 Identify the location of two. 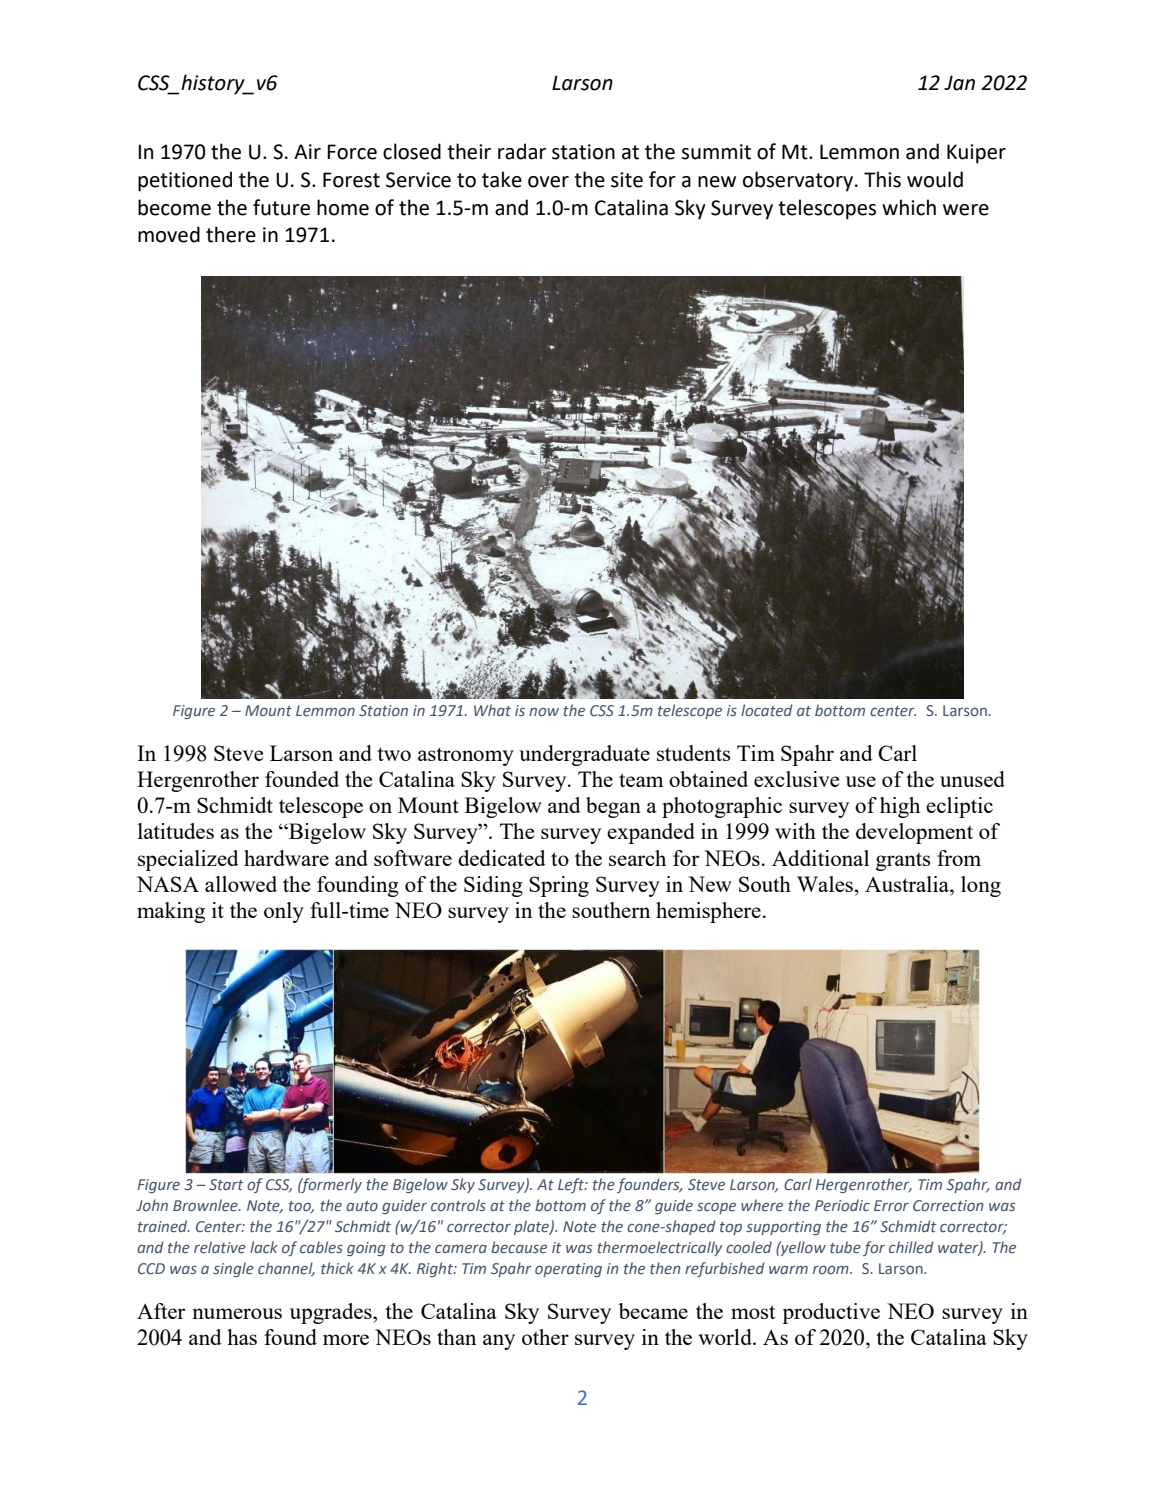
(394, 754).
